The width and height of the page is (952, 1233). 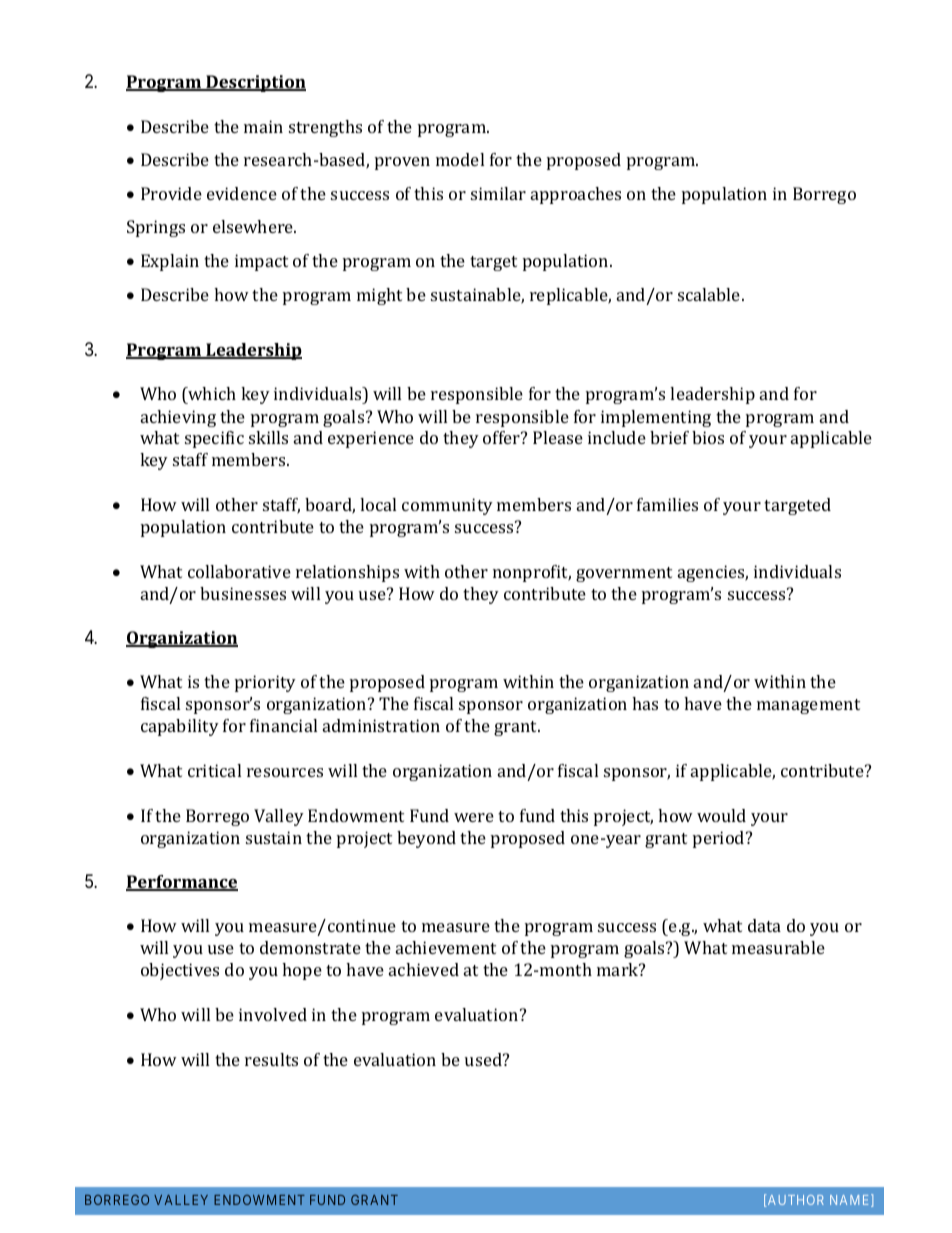 What do you see at coordinates (263, 126) in the page?
I see `main` at bounding box center [263, 126].
